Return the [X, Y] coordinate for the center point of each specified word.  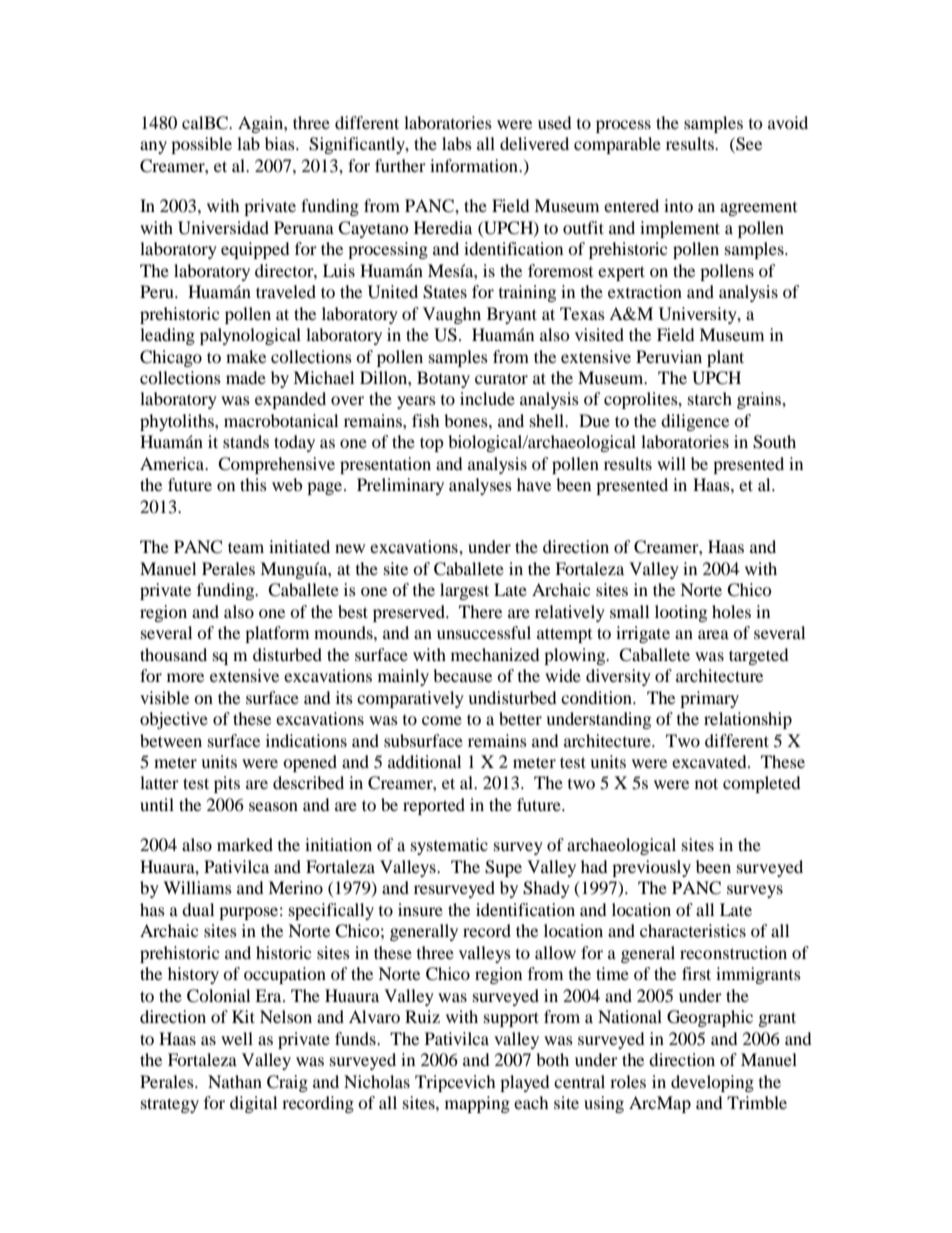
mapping [477, 1104]
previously [651, 868]
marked [245, 844]
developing [712, 1083]
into [678, 205]
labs [457, 143]
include [487, 398]
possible [201, 145]
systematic [449, 846]
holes [731, 611]
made [246, 377]
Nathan [235, 1081]
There [480, 611]
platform [277, 634]
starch [710, 398]
